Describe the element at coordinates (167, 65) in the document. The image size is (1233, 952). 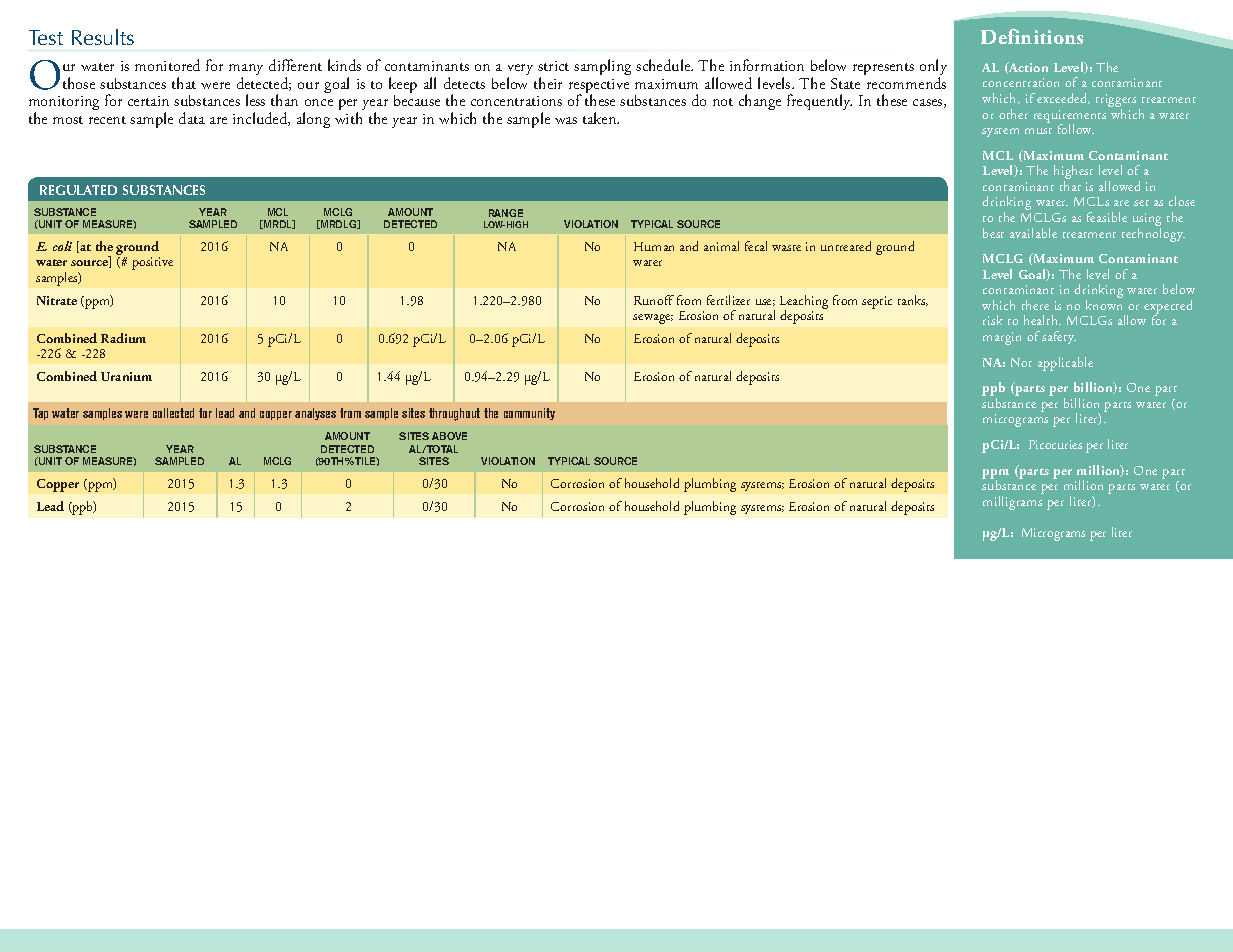
I see `monitored` at that location.
